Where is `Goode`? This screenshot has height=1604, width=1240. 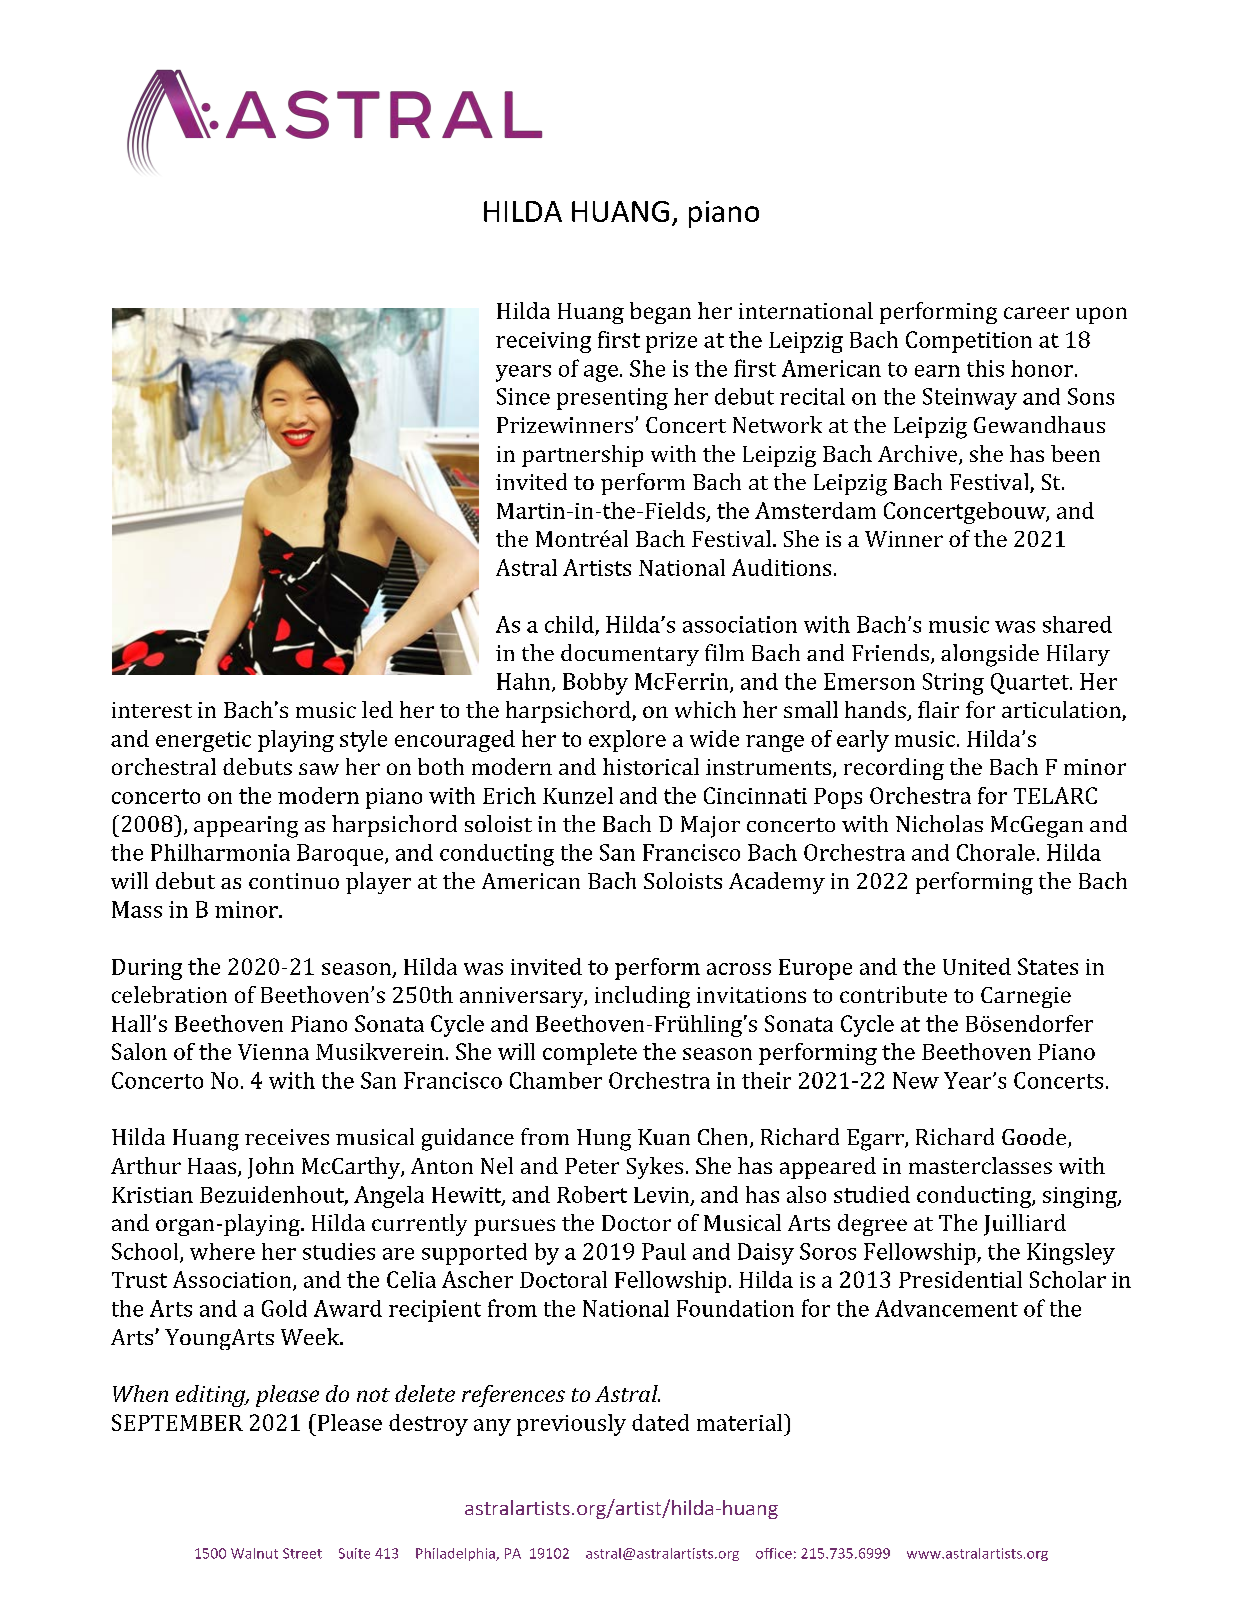 Goode is located at coordinates (1035, 1138).
